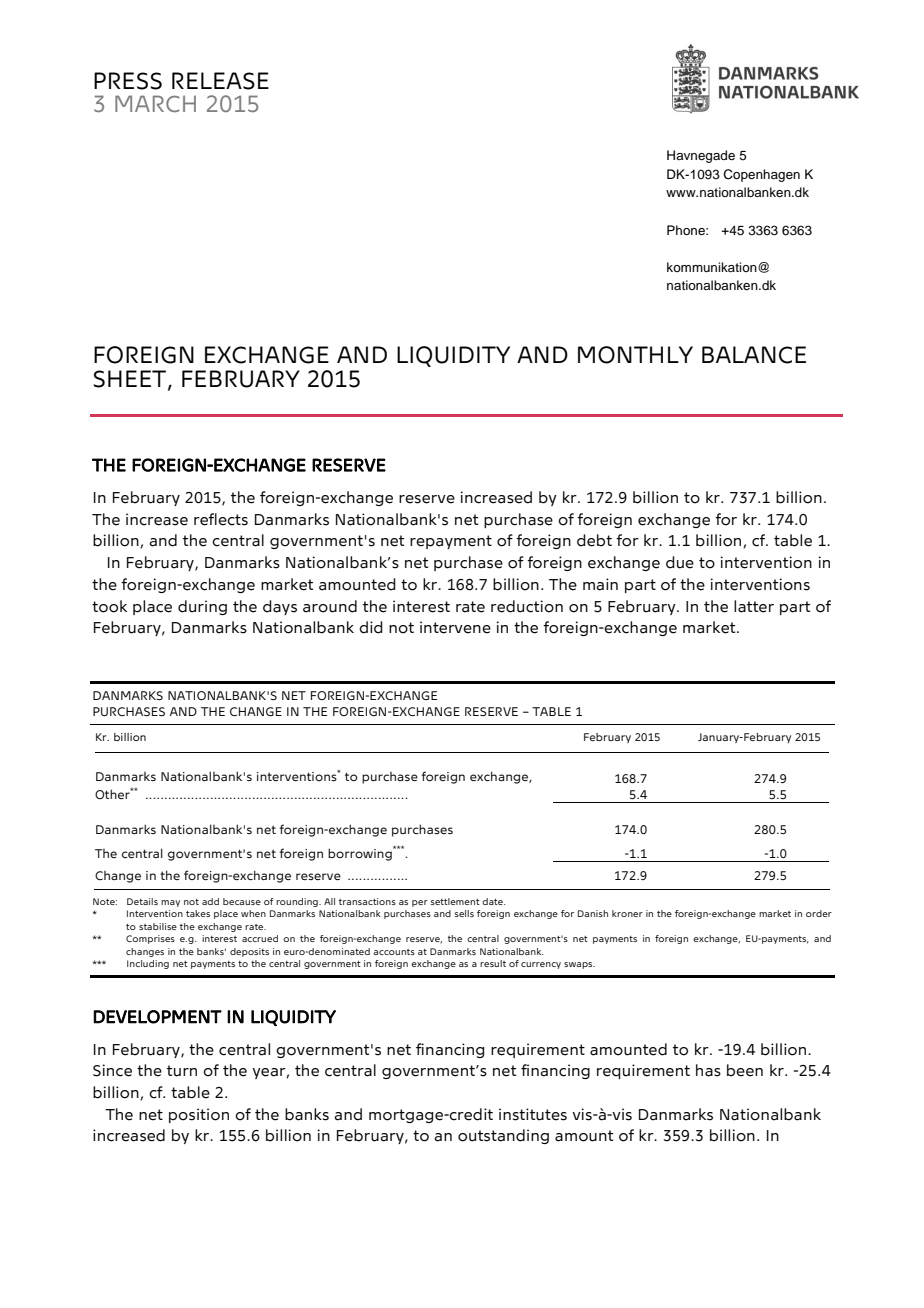 The image size is (924, 1308). What do you see at coordinates (455, 627) in the screenshot?
I see `intervene` at bounding box center [455, 627].
